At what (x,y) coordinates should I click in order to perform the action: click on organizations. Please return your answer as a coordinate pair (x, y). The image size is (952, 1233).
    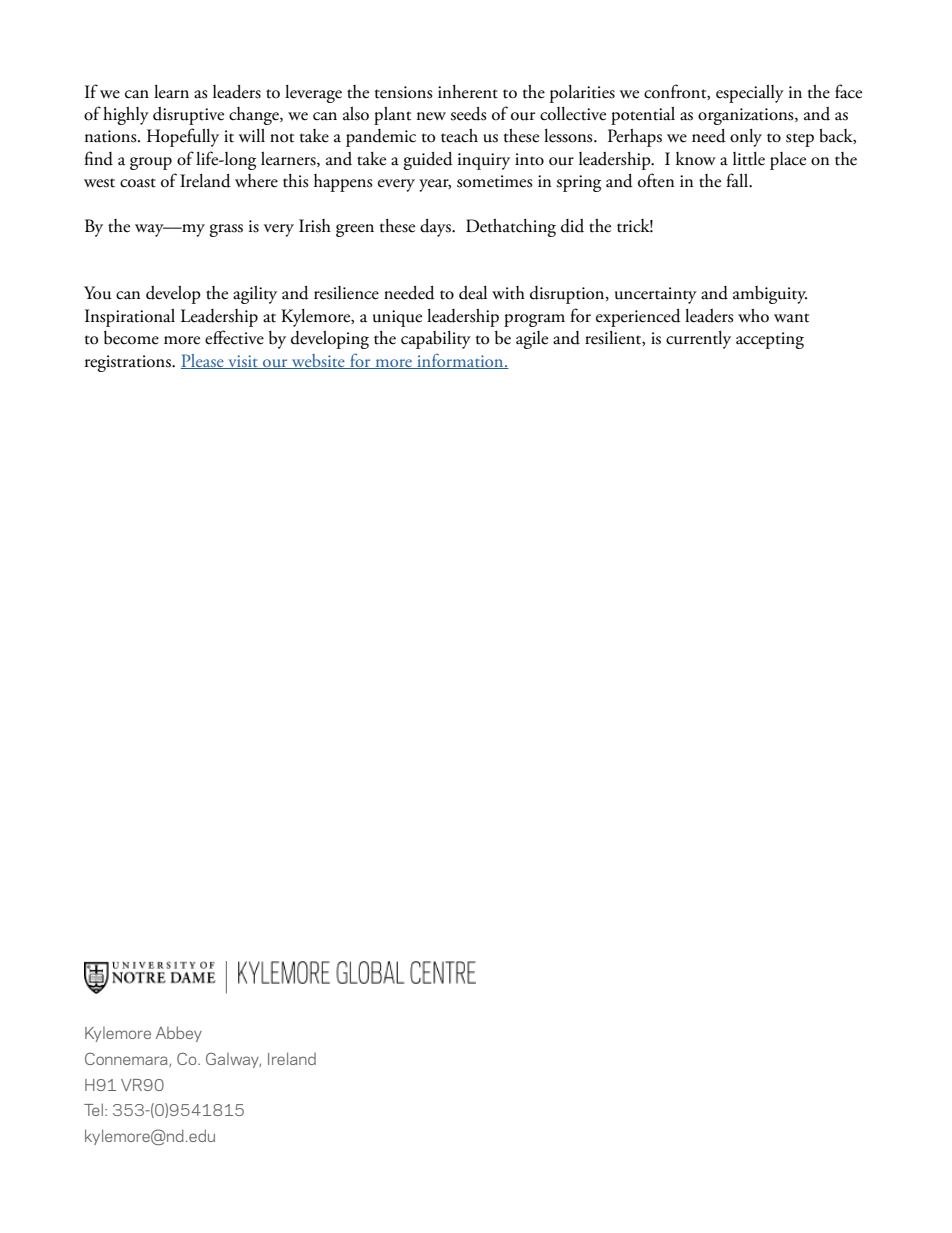
    Looking at the image, I should click on (747, 116).
